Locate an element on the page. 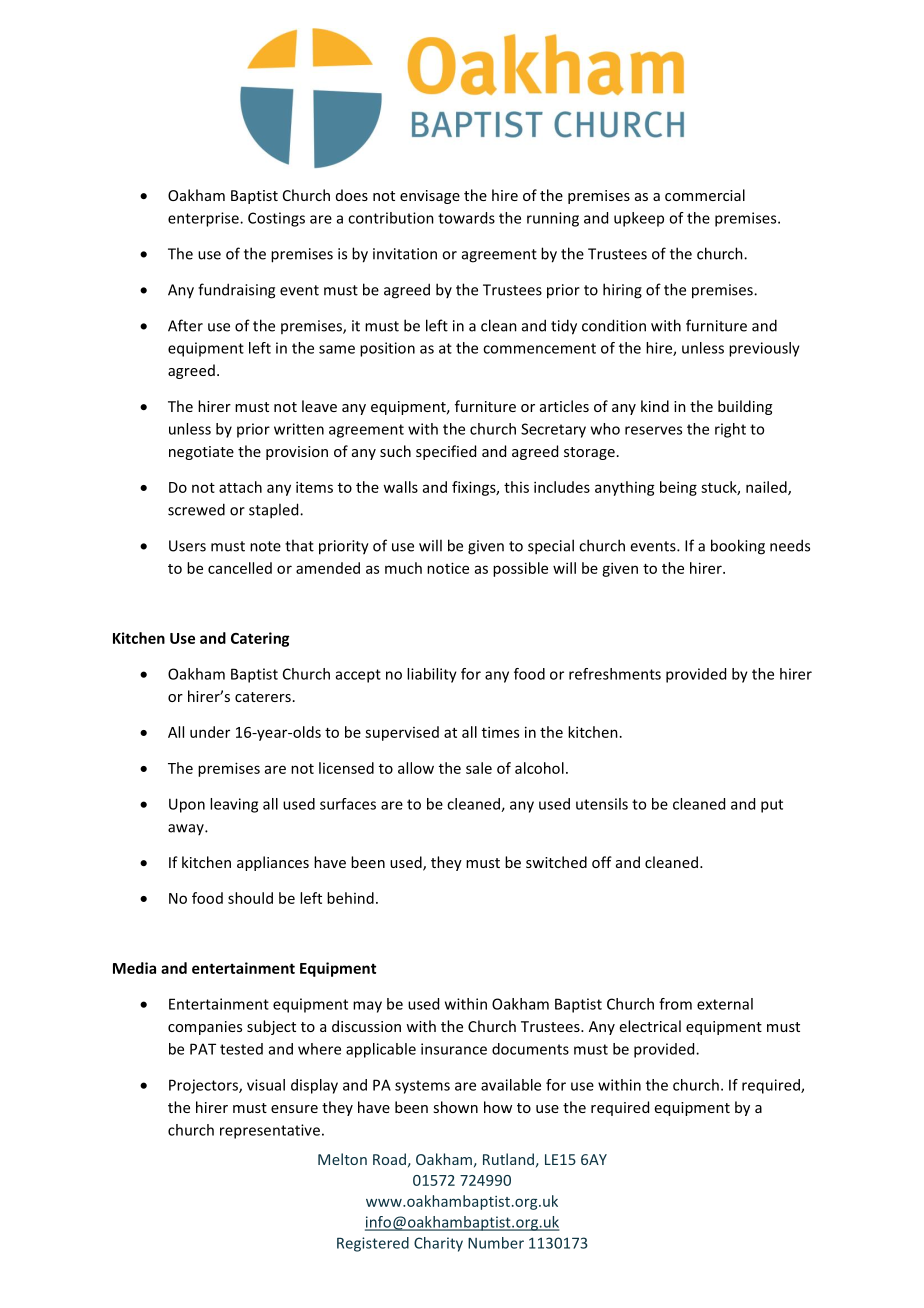 This image has height=1308, width=924. Charity is located at coordinates (438, 1244).
